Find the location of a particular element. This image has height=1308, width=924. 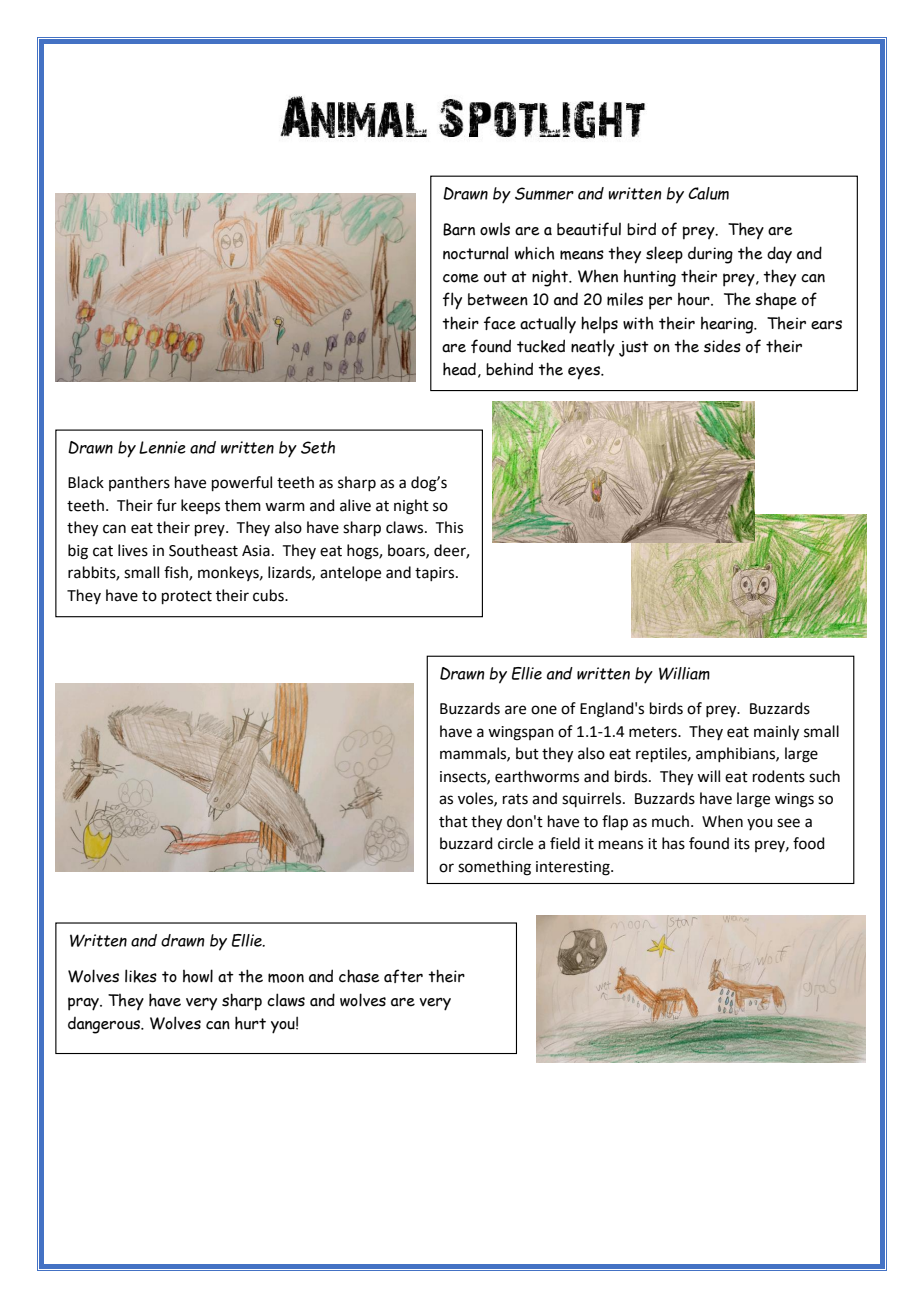

This is located at coordinates (449, 527).
